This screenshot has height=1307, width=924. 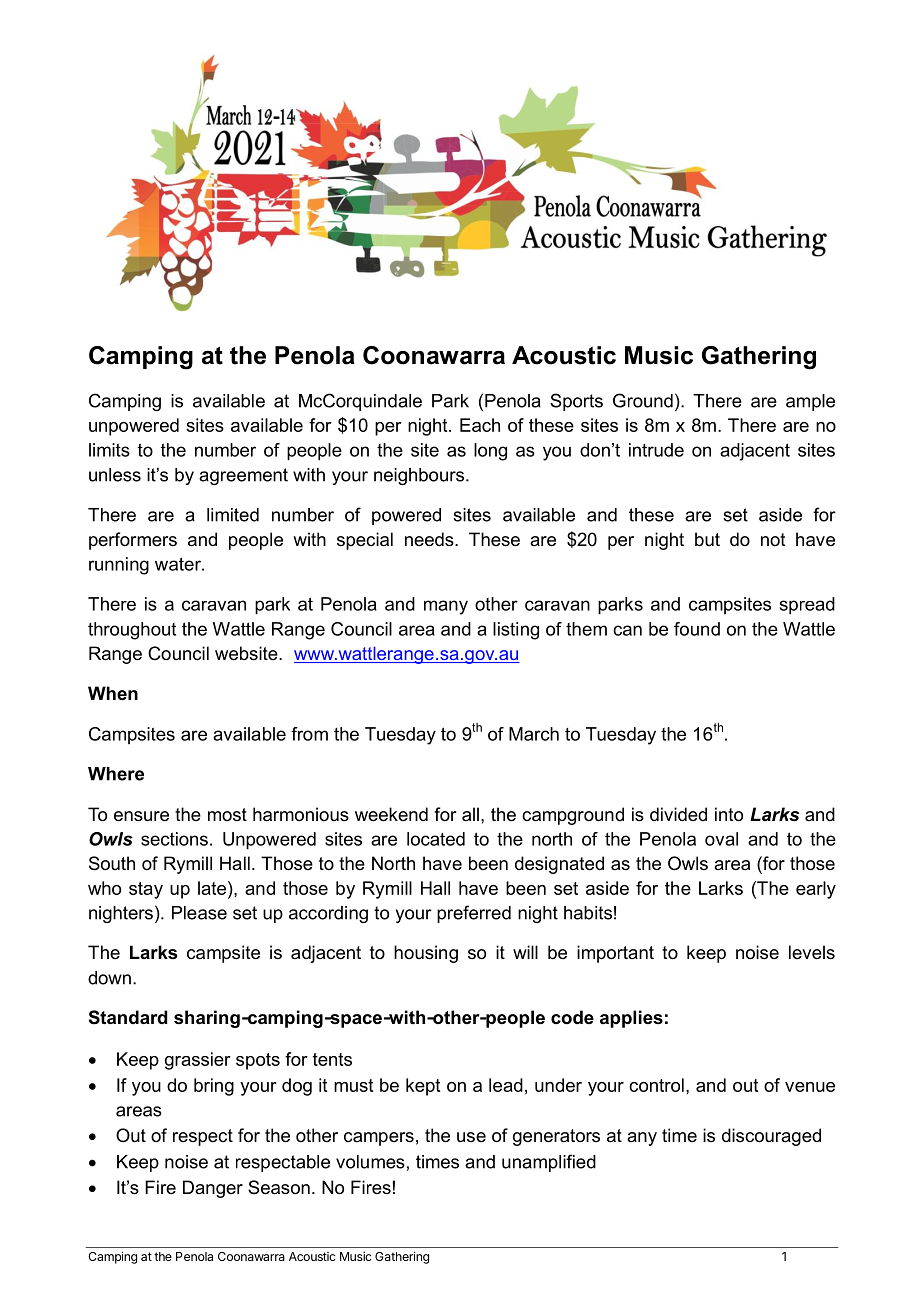 I want to click on Danger, so click(x=213, y=1189).
